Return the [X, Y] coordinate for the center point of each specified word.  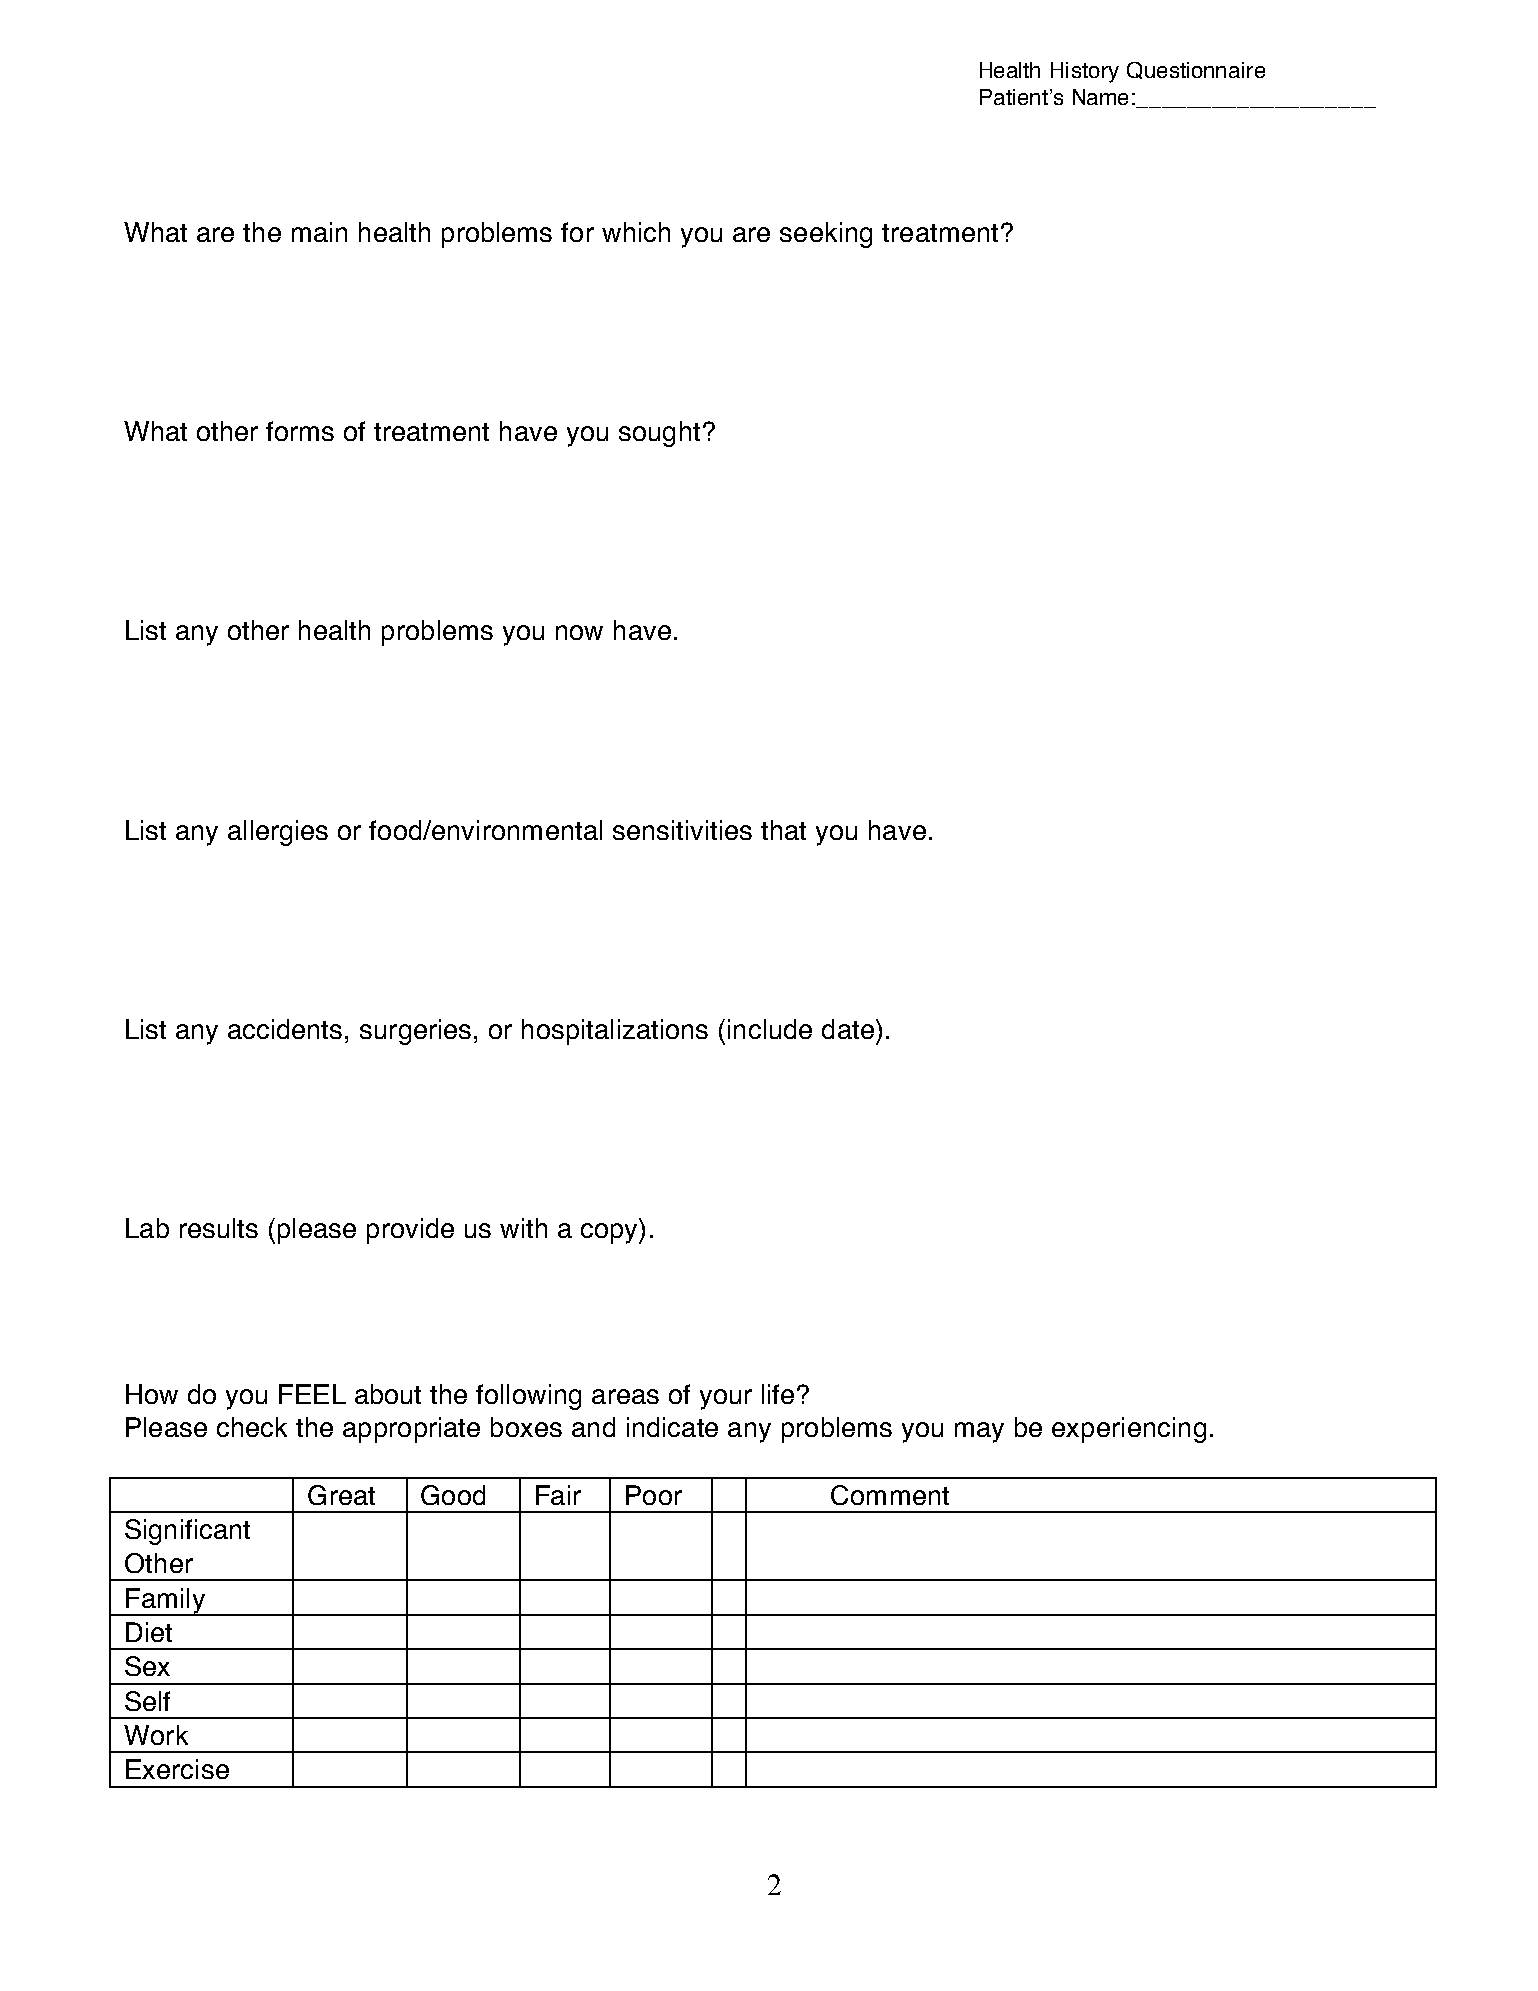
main [319, 232]
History [1085, 72]
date [848, 1029]
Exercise [177, 1769]
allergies [278, 833]
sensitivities [682, 830]
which [636, 232]
